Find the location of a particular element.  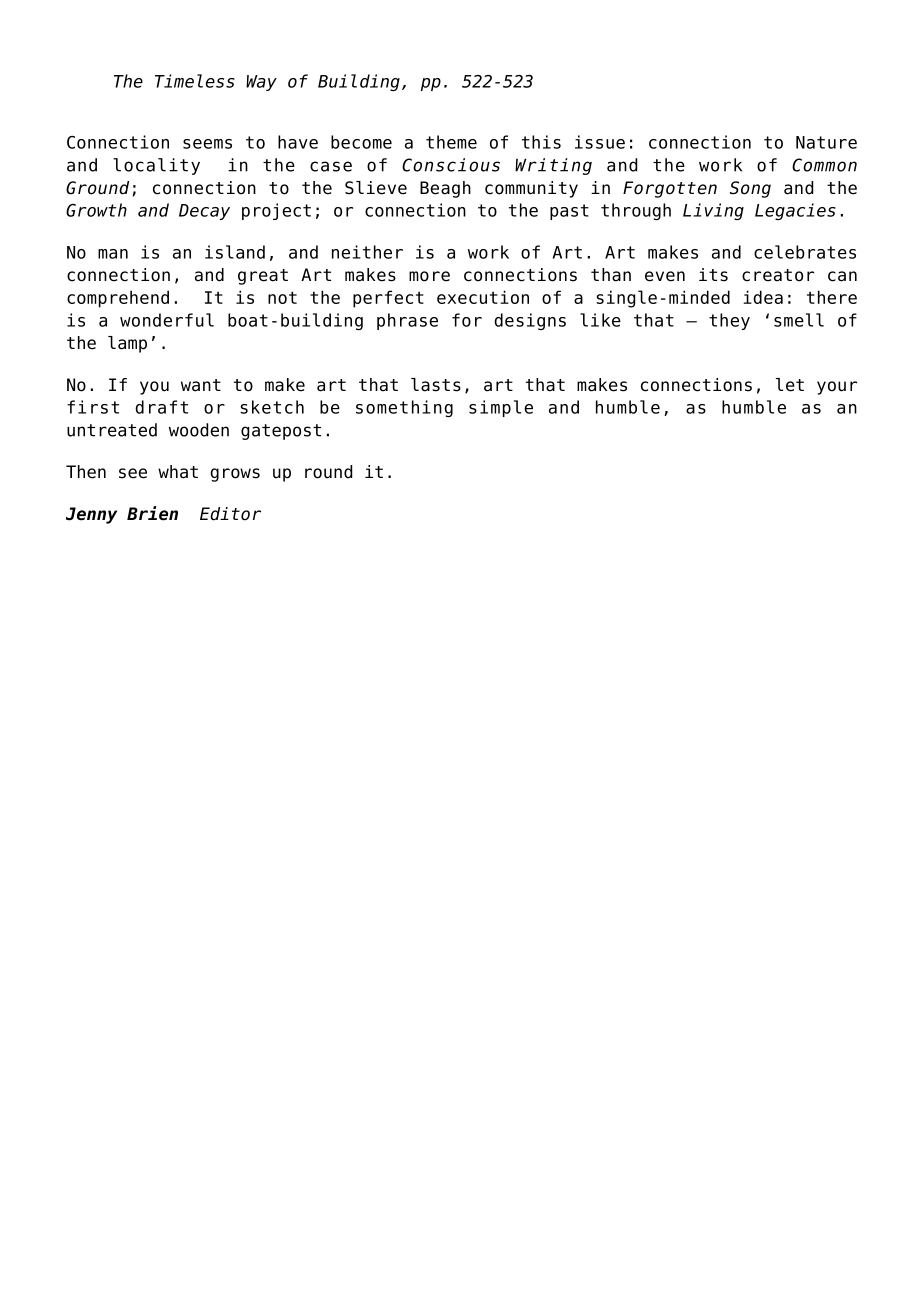

Brien is located at coordinates (152, 513).
